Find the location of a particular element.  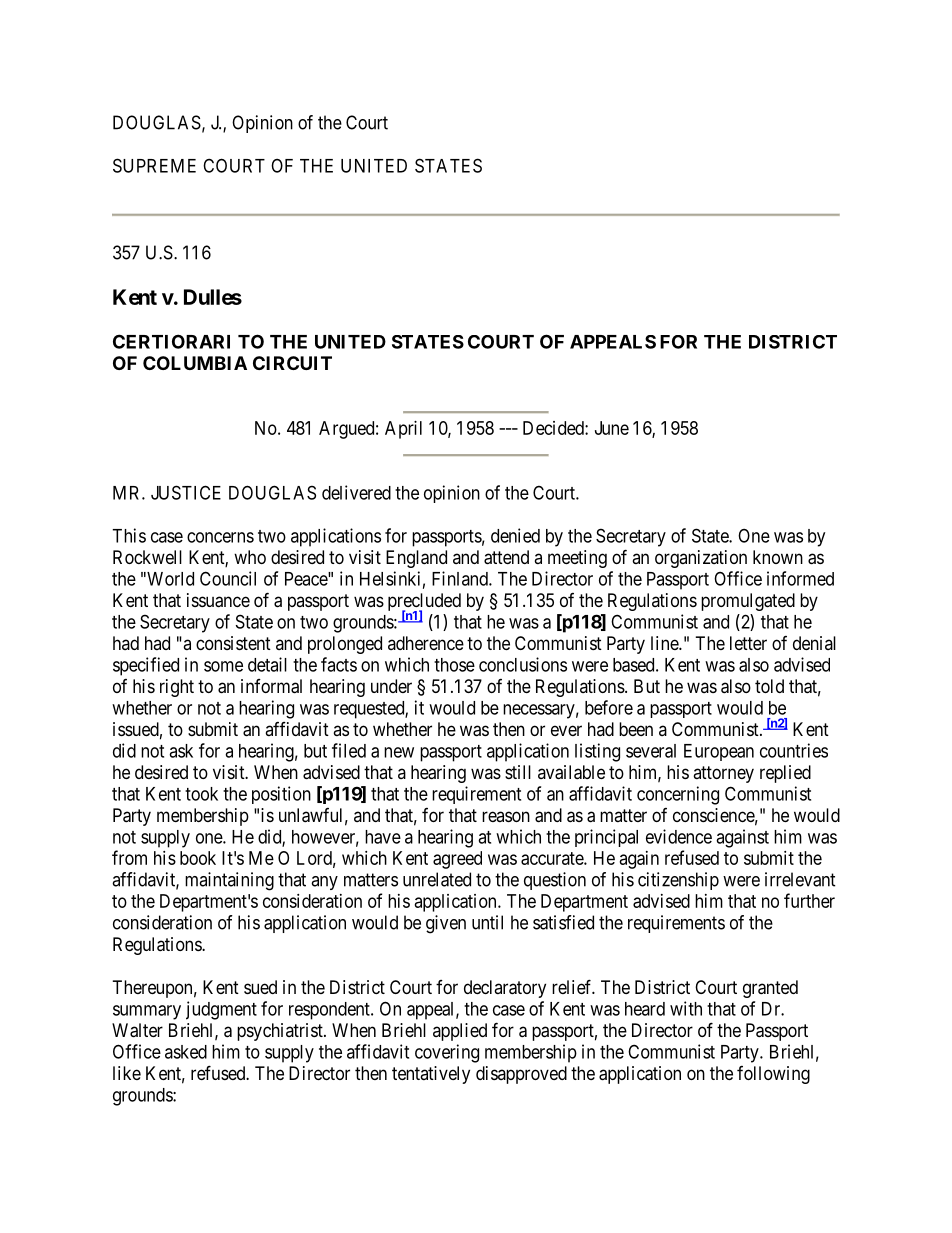

asked is located at coordinates (186, 1052).
